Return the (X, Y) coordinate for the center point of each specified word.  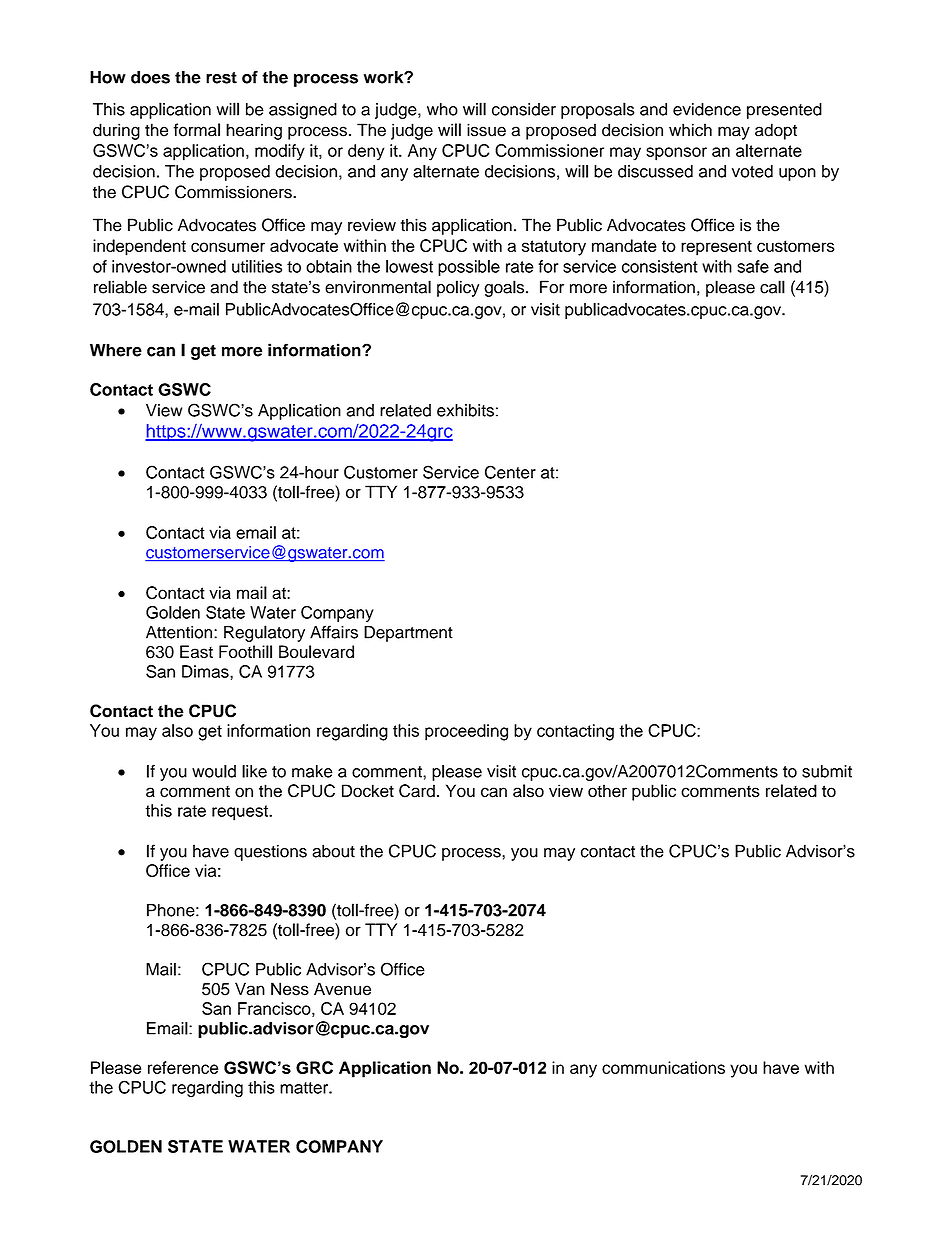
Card (417, 791)
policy (458, 288)
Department (408, 634)
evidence (707, 109)
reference (183, 1067)
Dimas (206, 671)
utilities (257, 266)
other (607, 791)
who (442, 109)
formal (196, 130)
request (241, 813)
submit (827, 771)
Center (510, 472)
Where (116, 350)
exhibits (465, 410)
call (772, 287)
